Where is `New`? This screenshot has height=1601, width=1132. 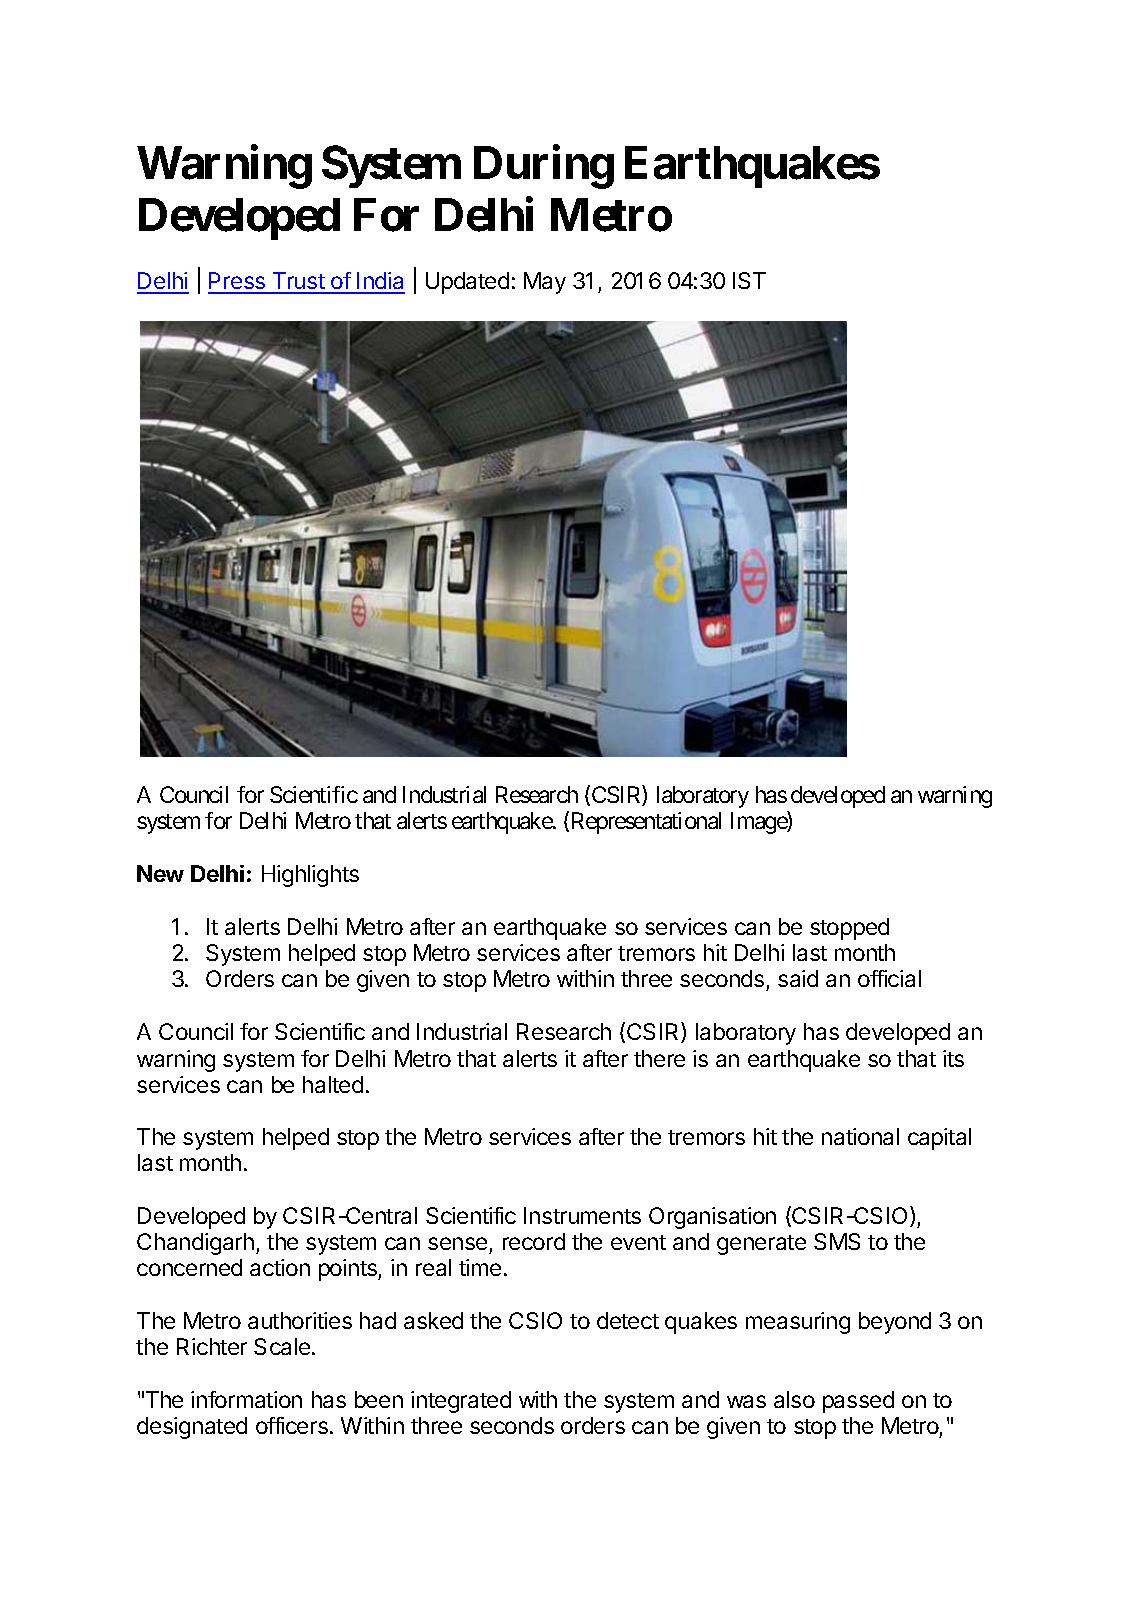 New is located at coordinates (160, 873).
